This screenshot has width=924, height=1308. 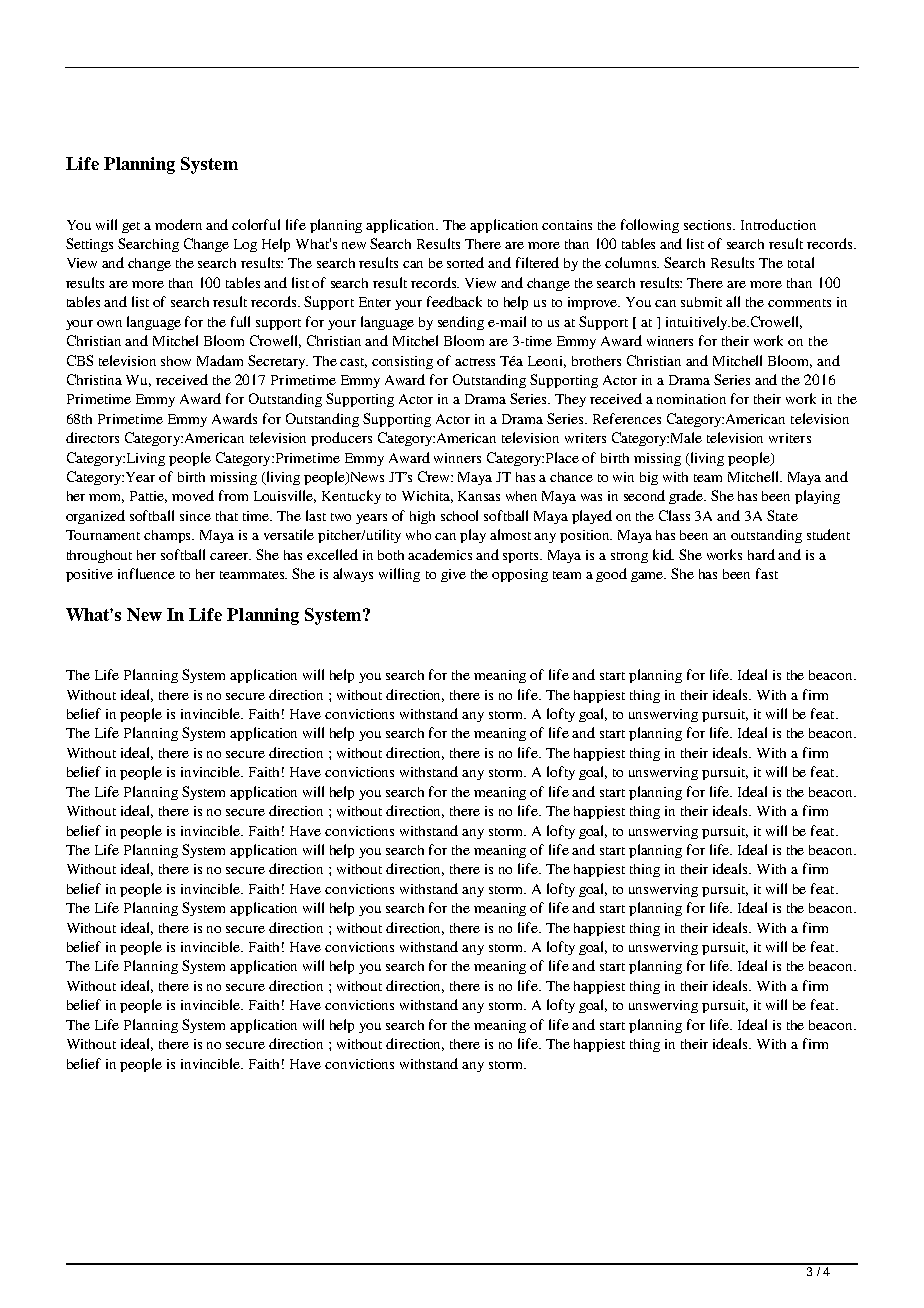 What do you see at coordinates (92, 437) in the screenshot?
I see `directors` at bounding box center [92, 437].
